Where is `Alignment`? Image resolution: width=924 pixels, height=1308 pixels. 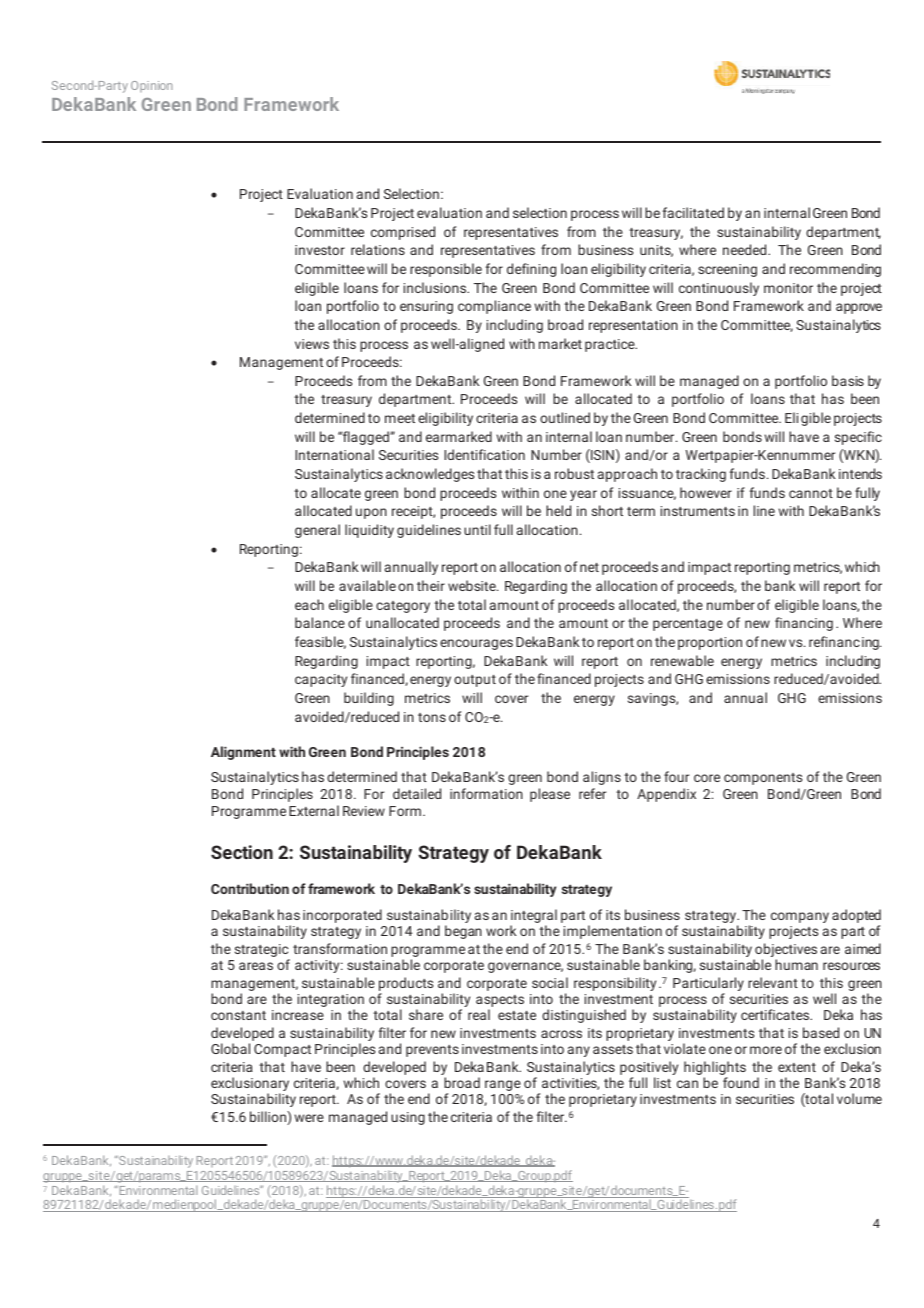 Alignment is located at coordinates (243, 753).
